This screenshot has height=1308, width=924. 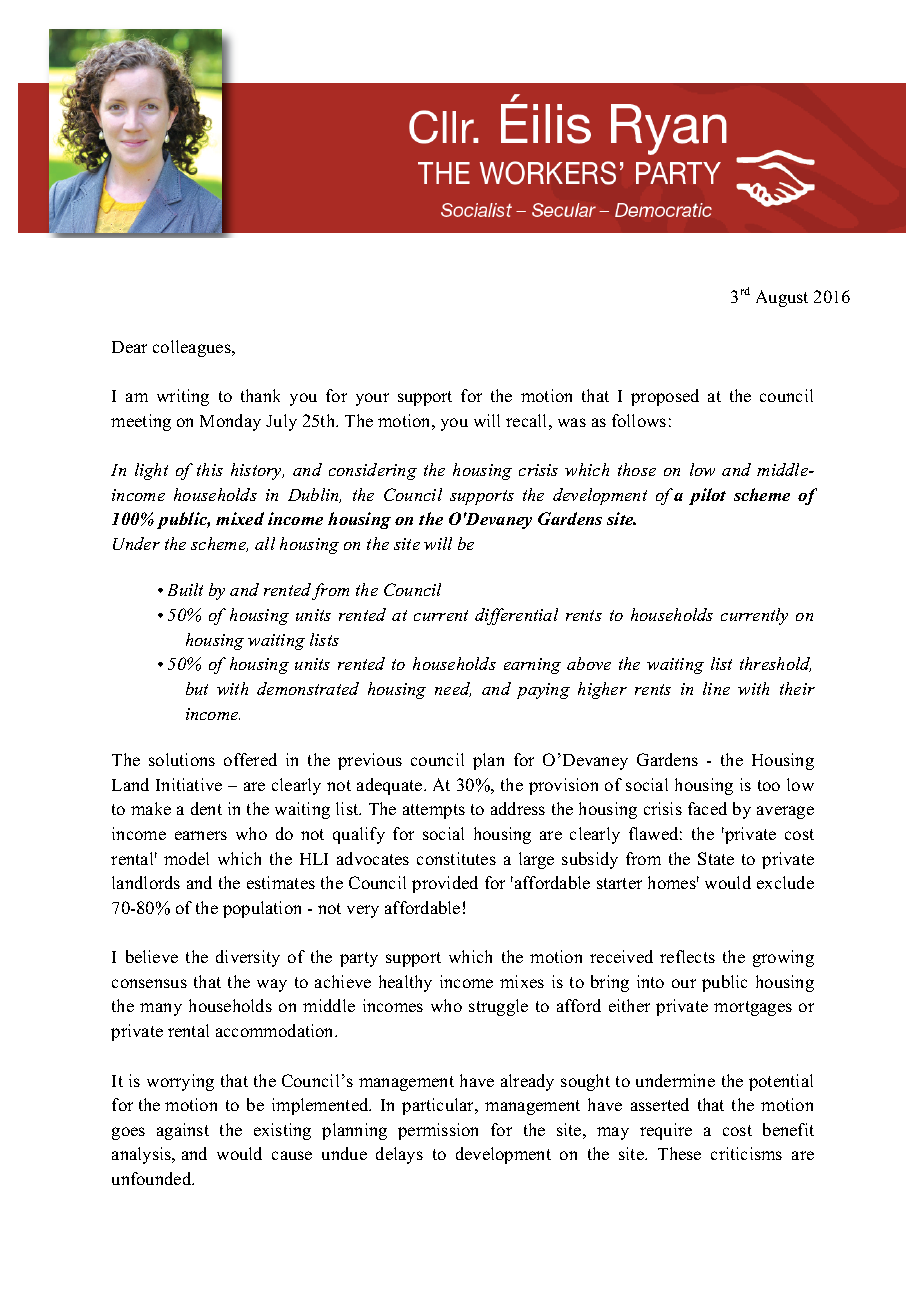 I want to click on reflects, so click(x=687, y=956).
